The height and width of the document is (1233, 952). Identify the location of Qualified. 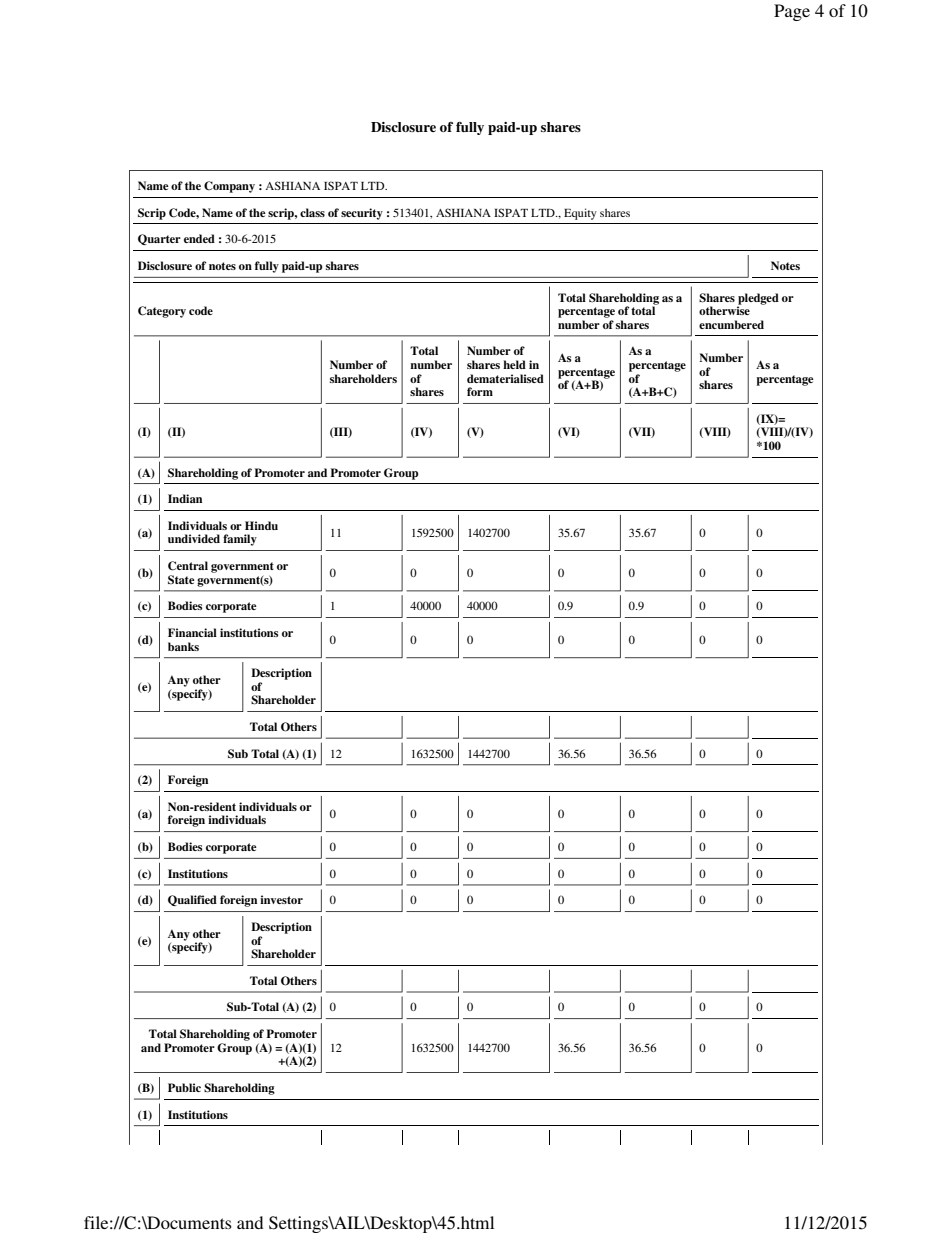
(192, 900).
